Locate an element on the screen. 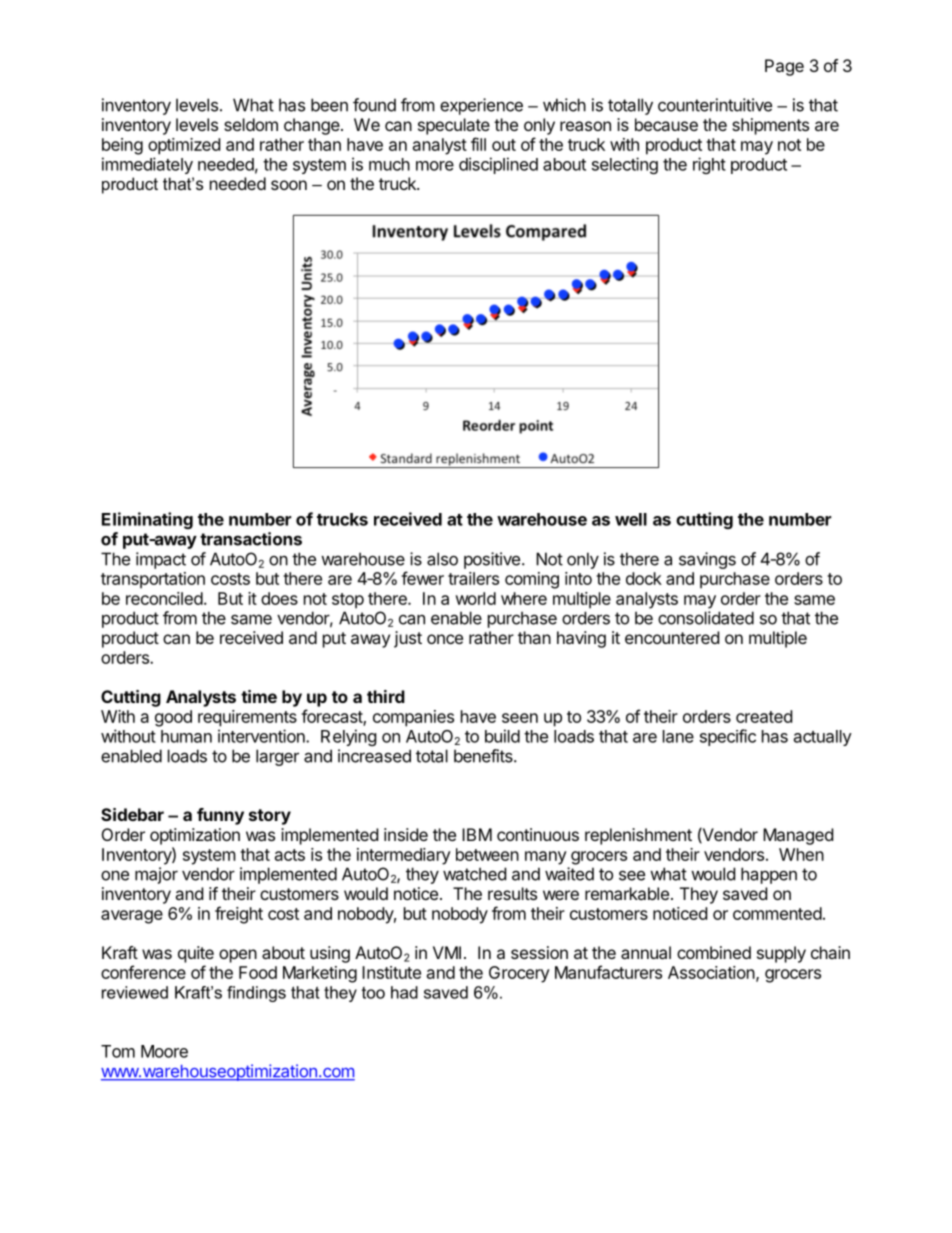 Image resolution: width=952 pixels, height=1233 pixels. benefits is located at coordinates (484, 756).
